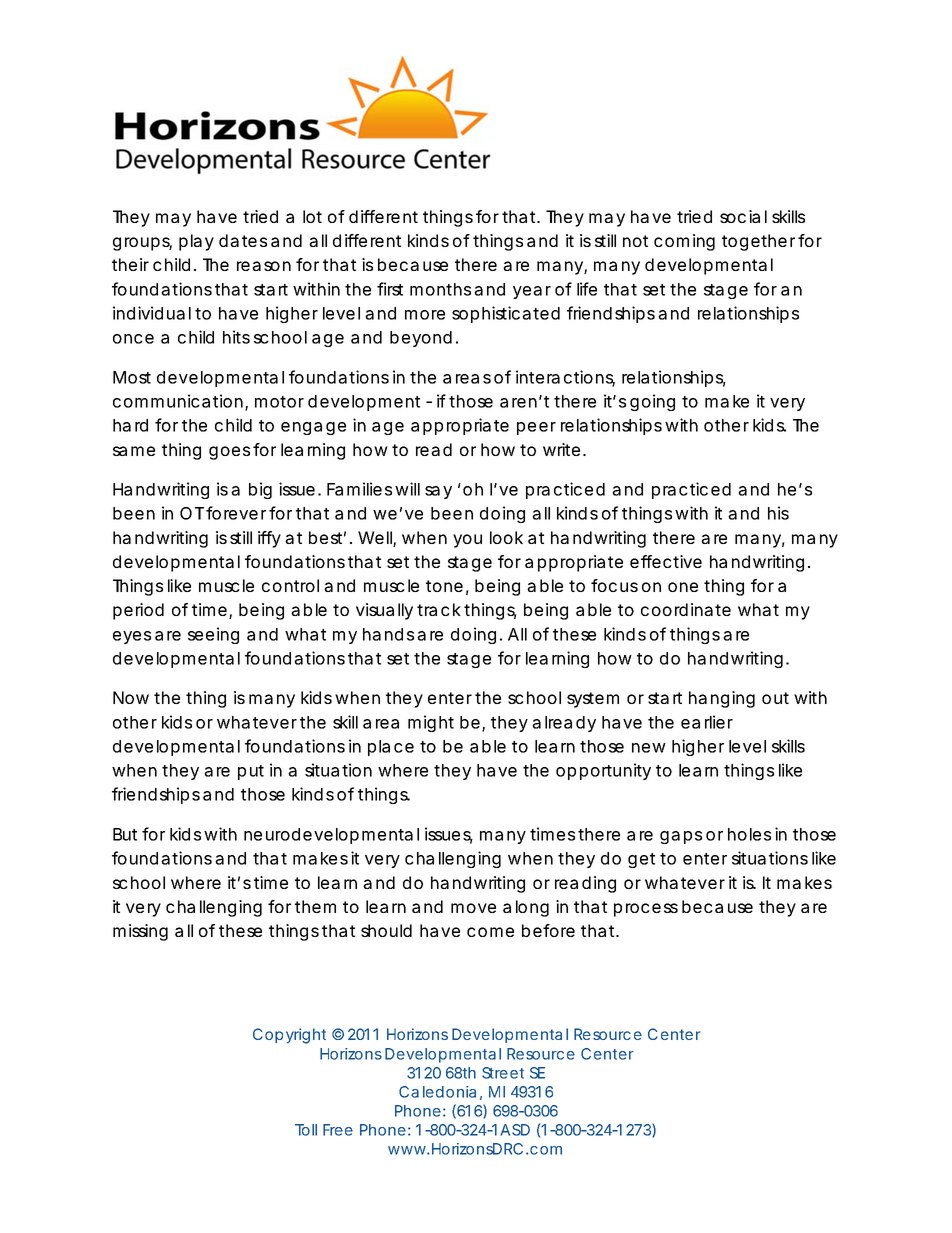 The height and width of the document is (1233, 952). Describe the element at coordinates (684, 242) in the document. I see `coming` at that location.
